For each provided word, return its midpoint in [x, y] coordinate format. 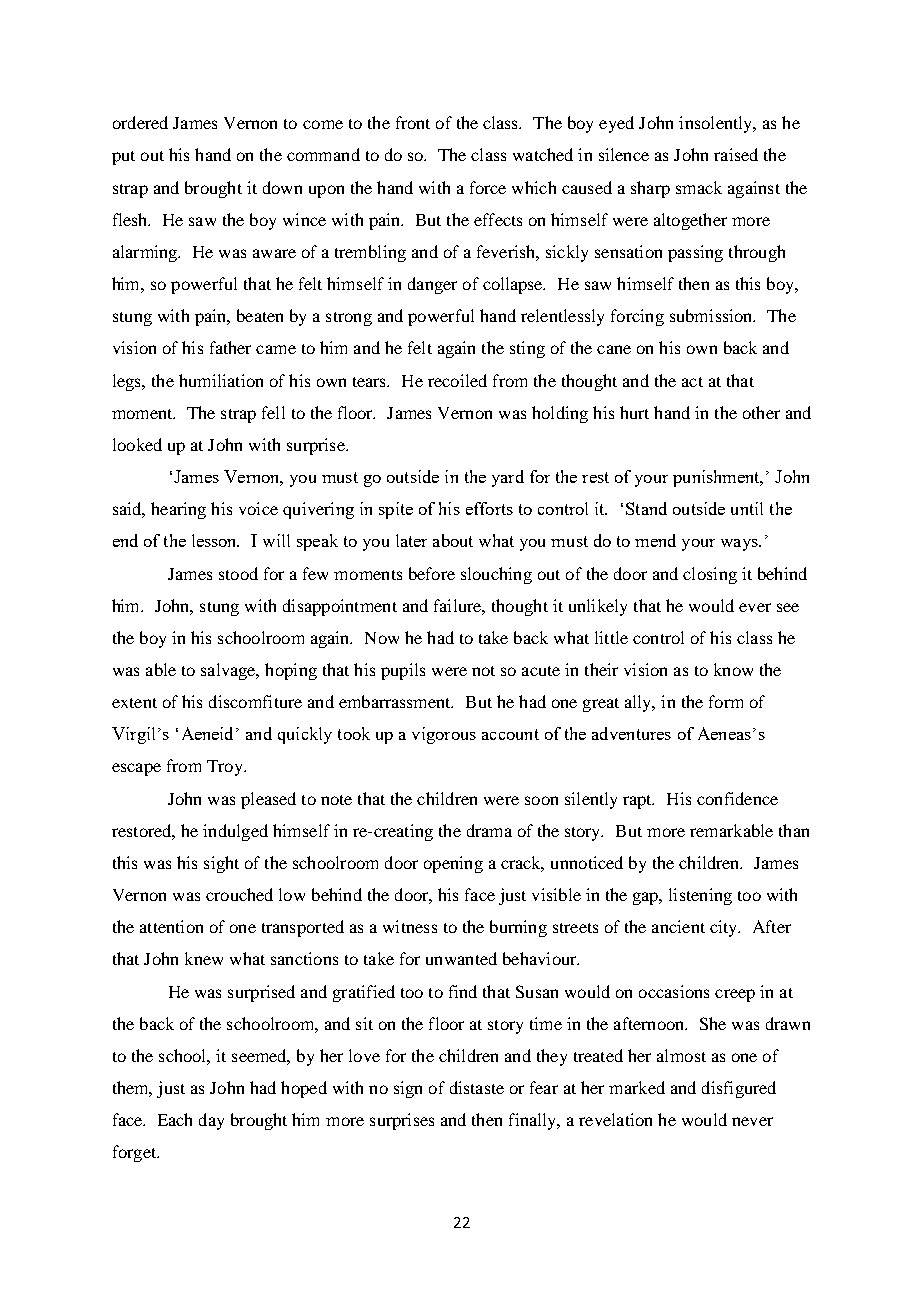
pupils [403, 671]
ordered [140, 122]
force [488, 187]
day [211, 1121]
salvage [229, 671]
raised [736, 154]
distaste [477, 1087]
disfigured [739, 1089]
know [733, 669]
